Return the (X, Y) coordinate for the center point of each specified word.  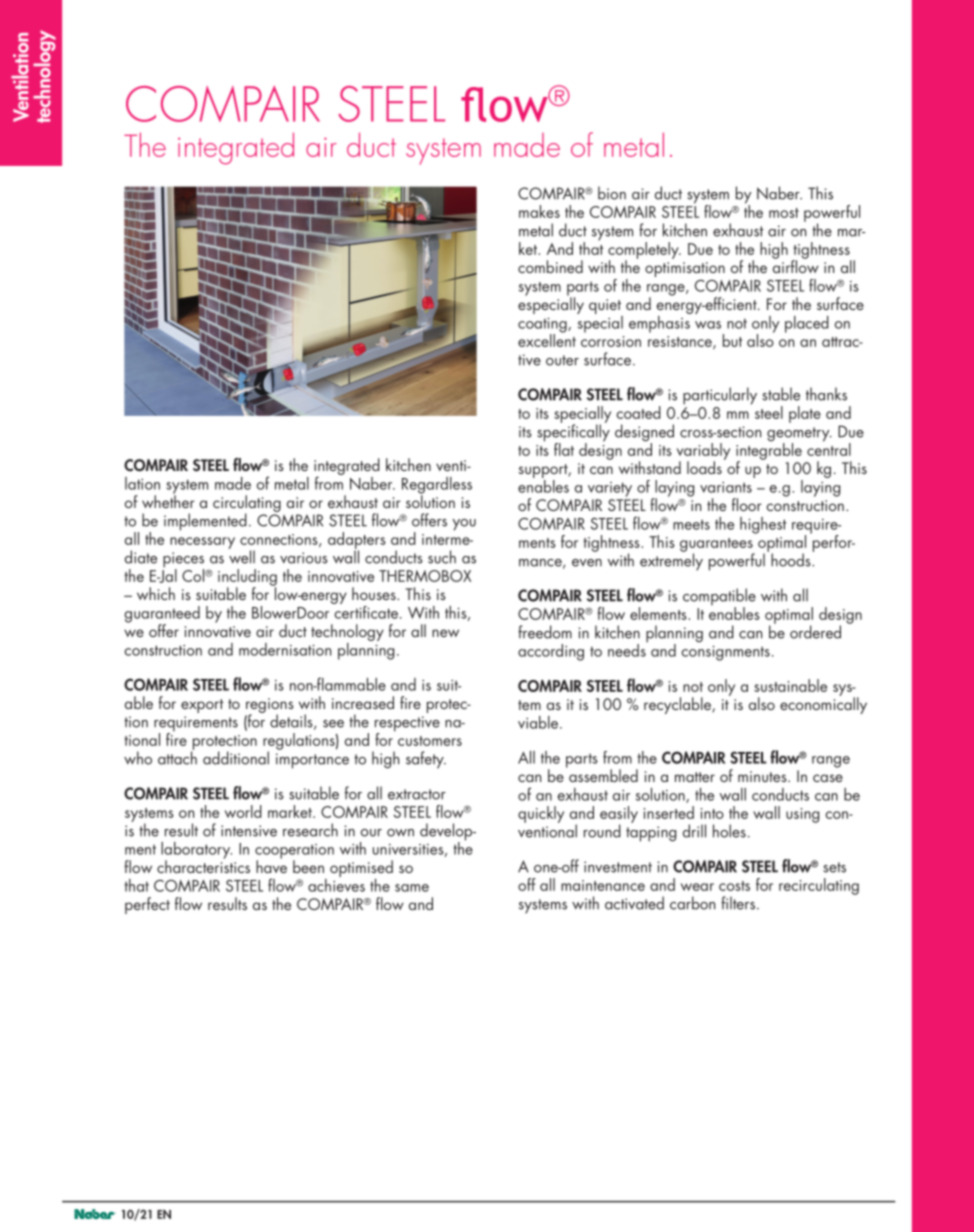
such (442, 557)
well (241, 556)
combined (550, 266)
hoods (792, 560)
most (784, 213)
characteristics (203, 865)
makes (539, 211)
